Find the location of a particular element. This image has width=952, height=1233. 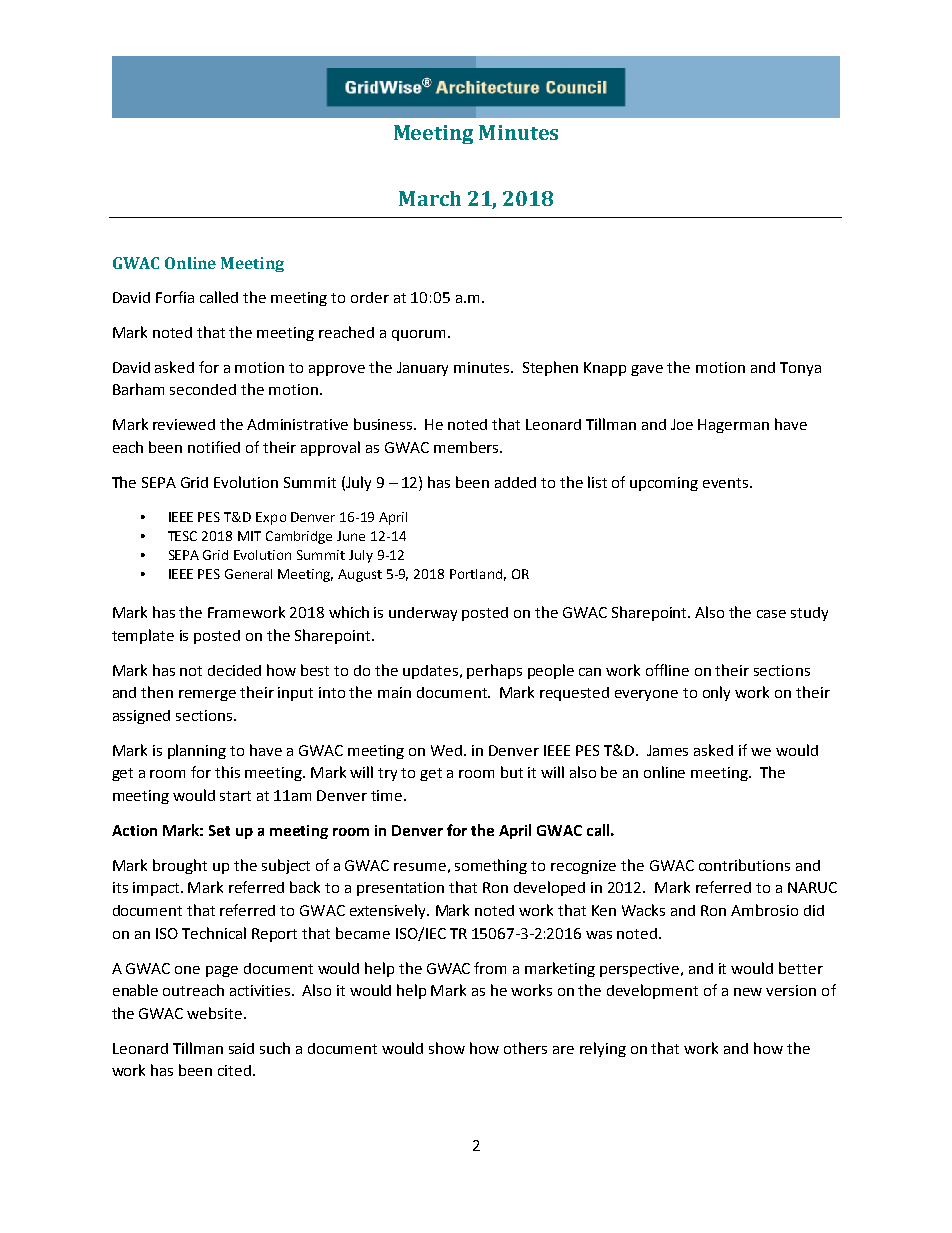

March is located at coordinates (430, 198).
